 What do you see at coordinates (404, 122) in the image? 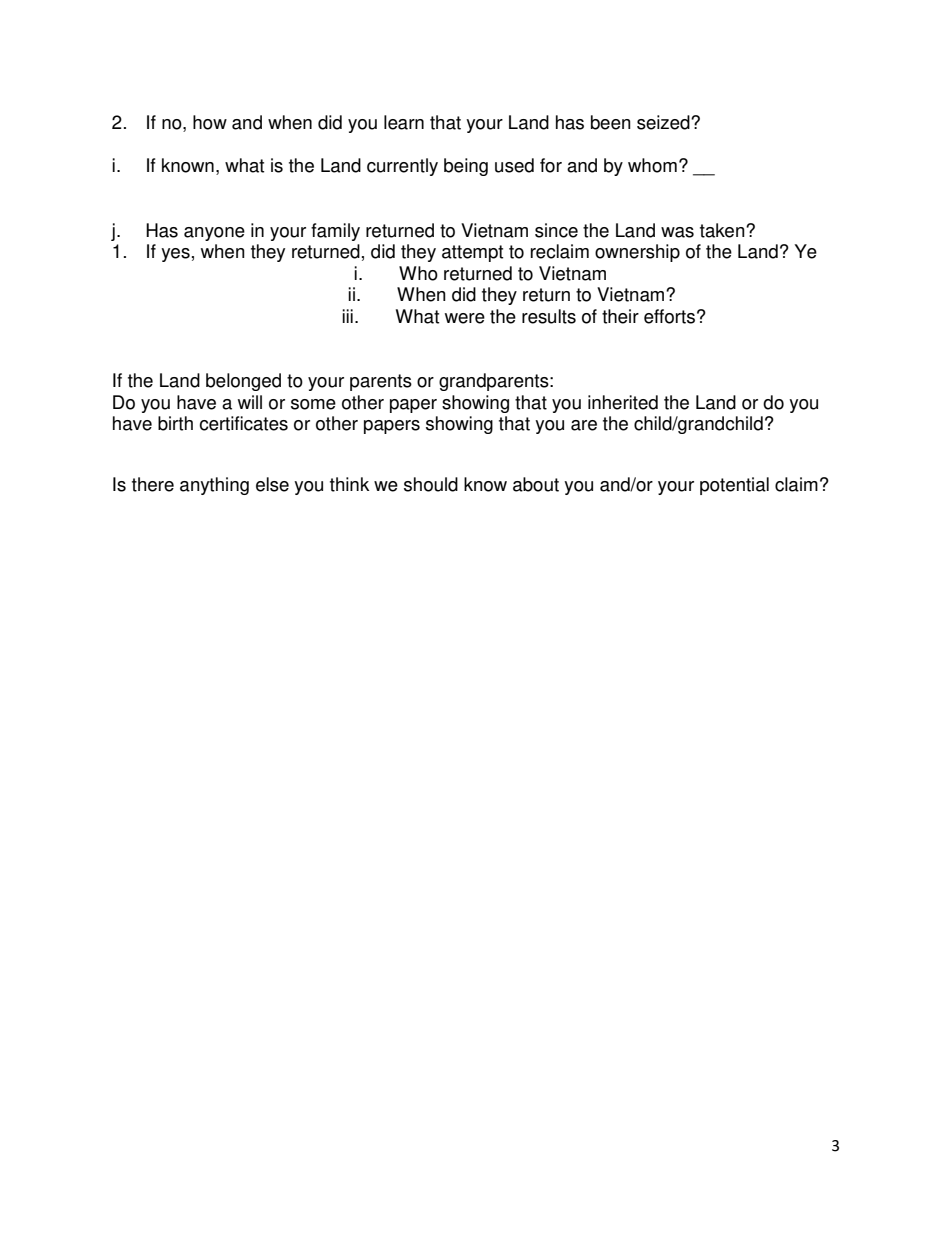
I see `learn` at bounding box center [404, 122].
